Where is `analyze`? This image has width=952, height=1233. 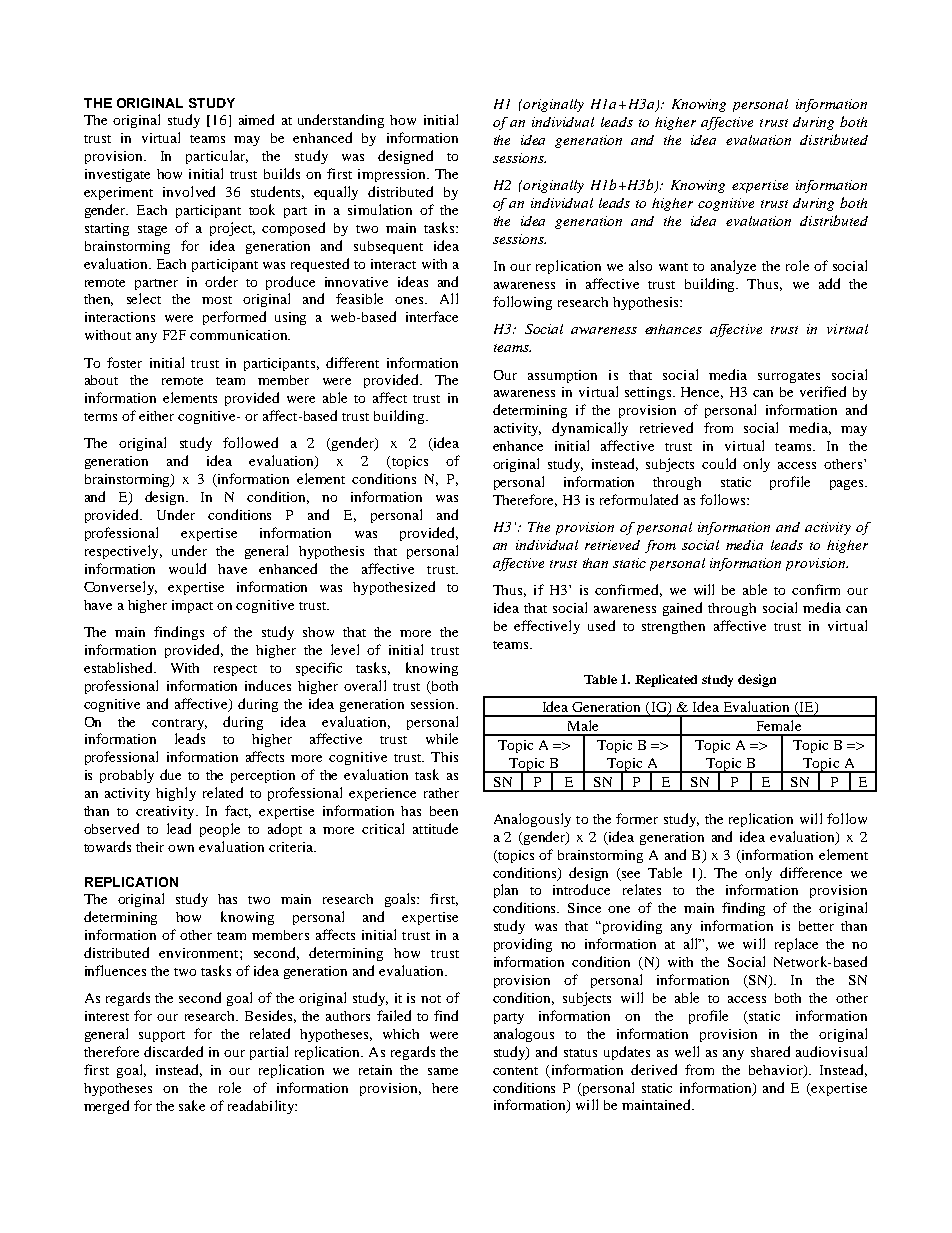 analyze is located at coordinates (733, 267).
